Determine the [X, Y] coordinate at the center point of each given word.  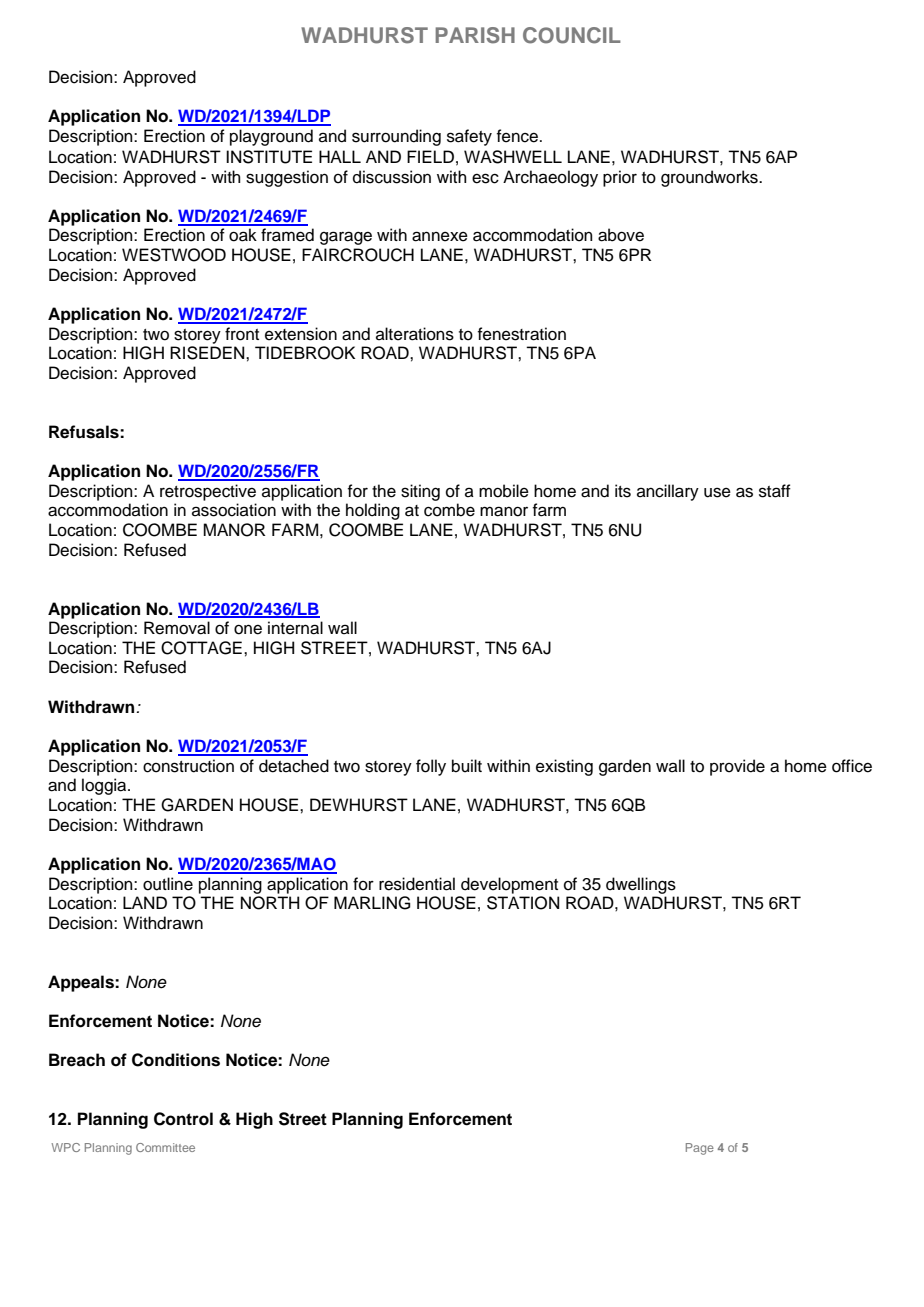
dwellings [641, 885]
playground [271, 137]
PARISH [475, 35]
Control [183, 1119]
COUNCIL [572, 35]
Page [700, 1149]
